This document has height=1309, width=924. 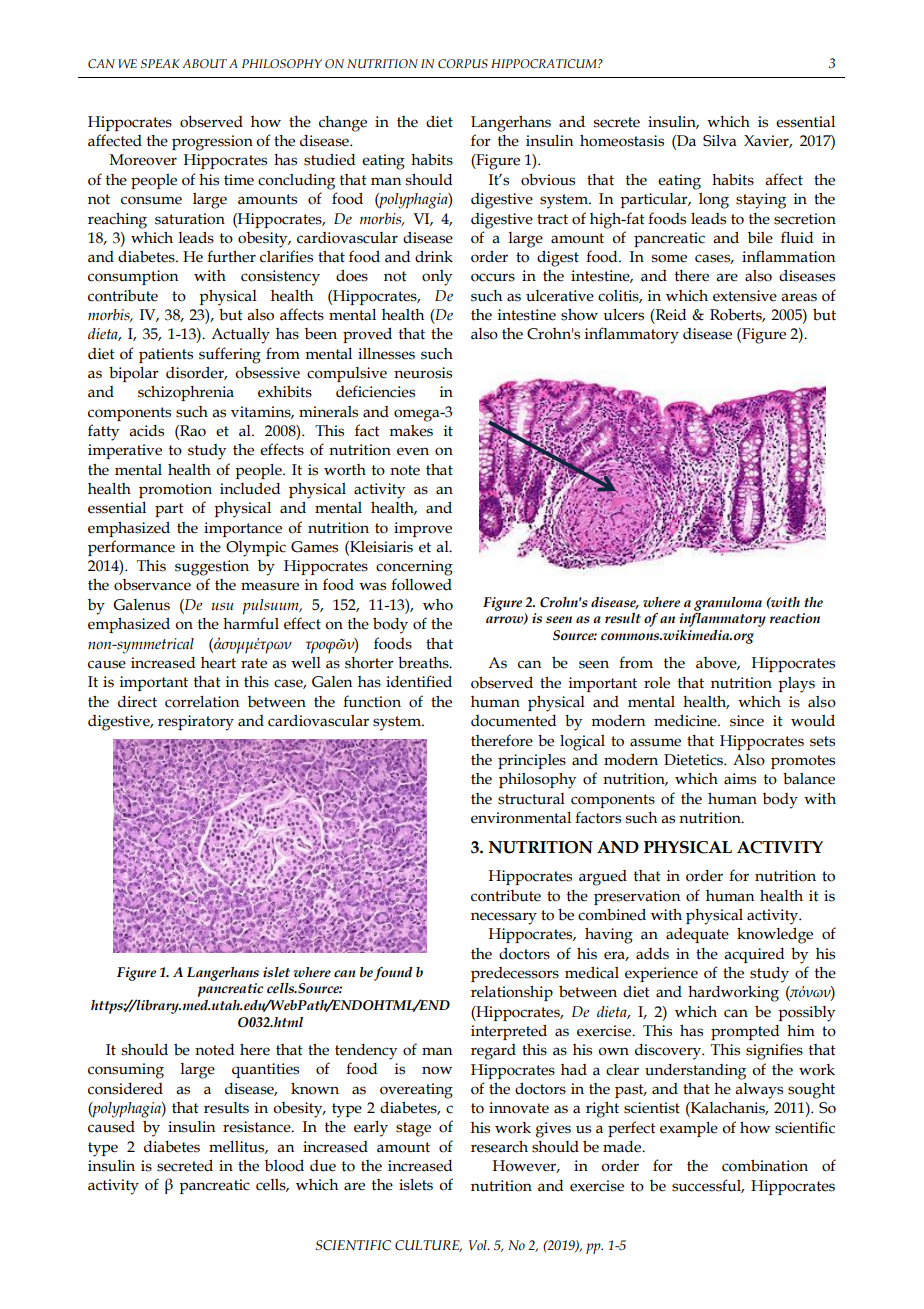 I want to click on necessary, so click(x=504, y=918).
